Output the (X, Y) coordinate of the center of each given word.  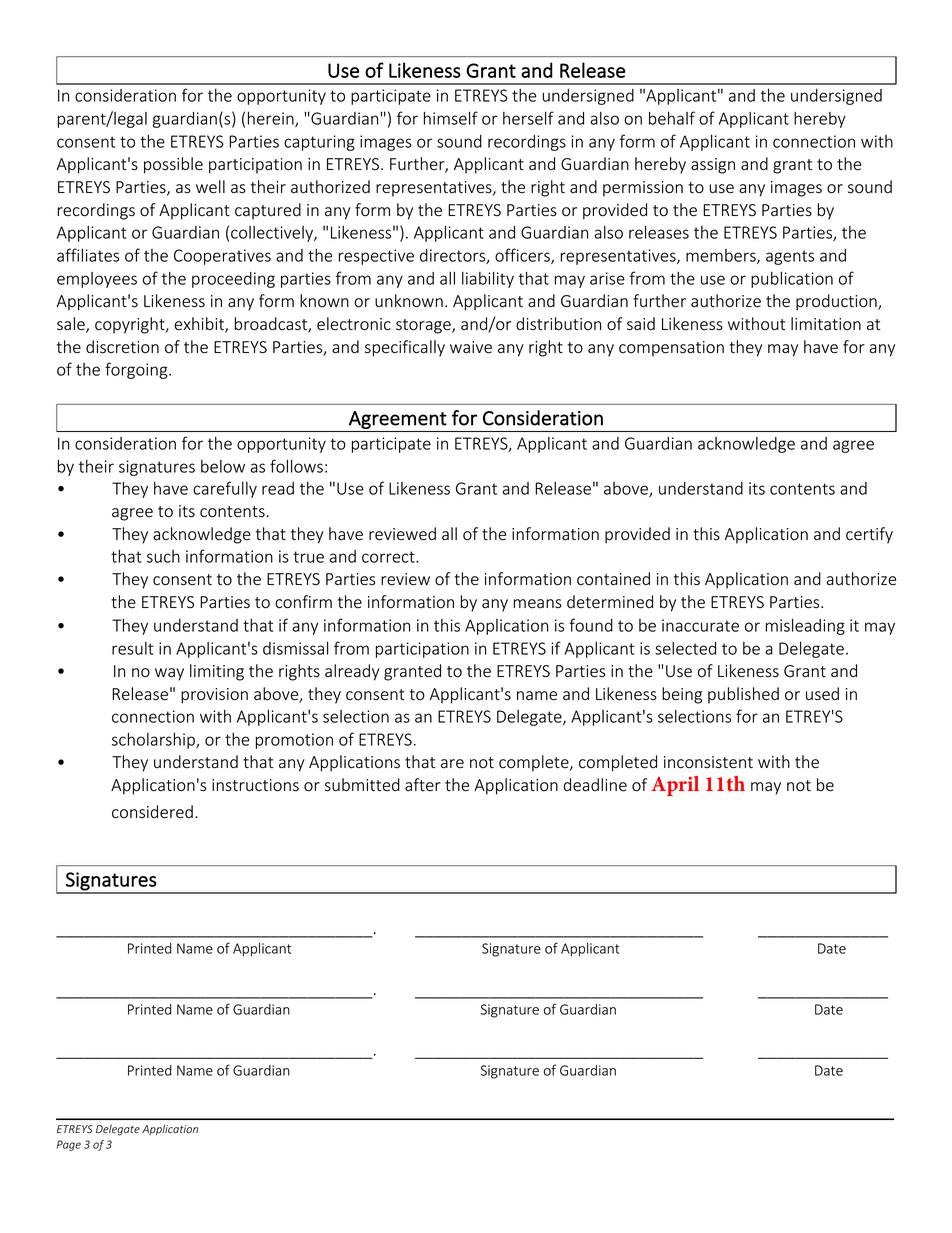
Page (69, 1145)
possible (173, 165)
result (133, 648)
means (538, 604)
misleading (805, 626)
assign (713, 166)
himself (451, 118)
